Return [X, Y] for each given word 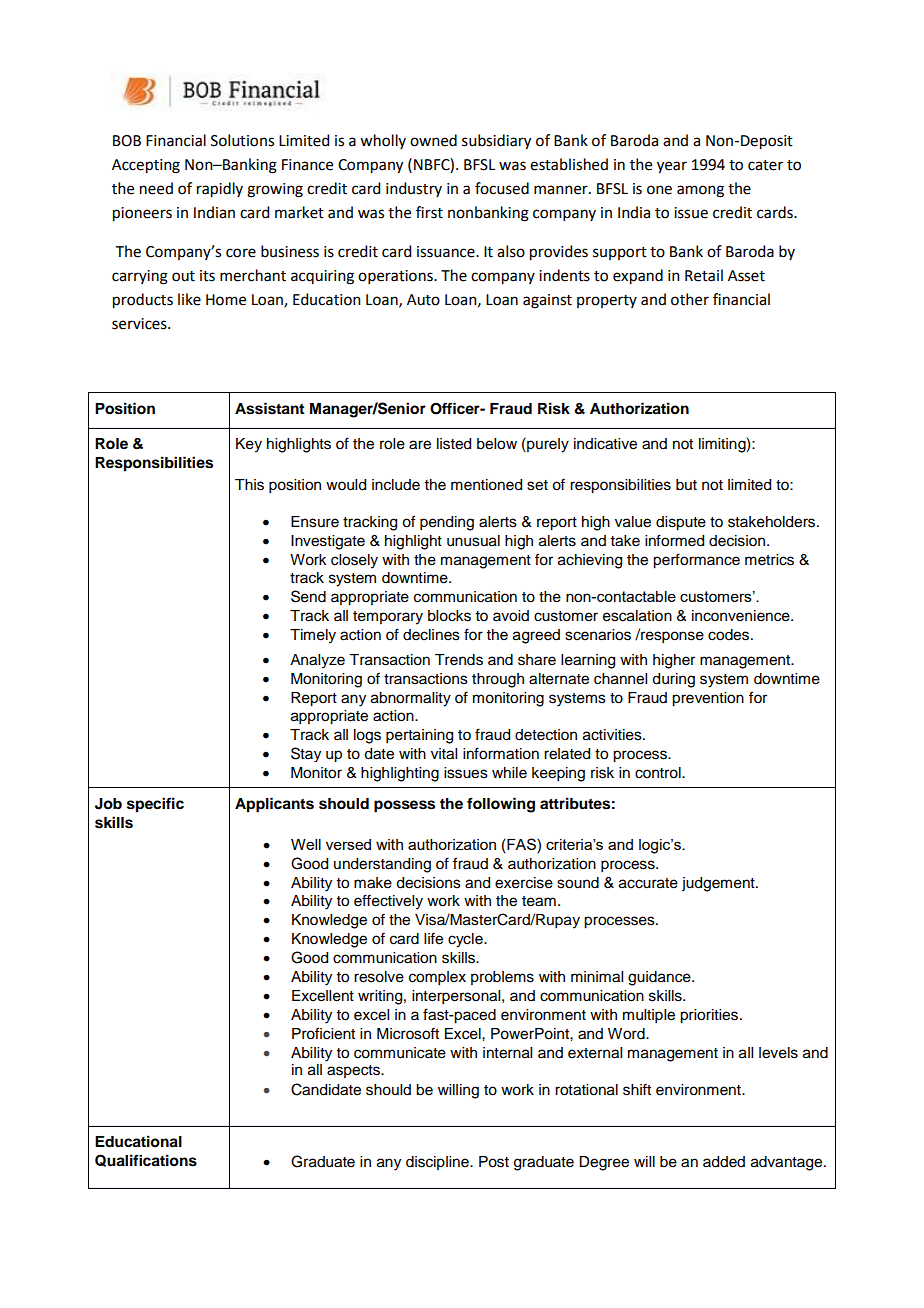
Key [249, 445]
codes [730, 635]
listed [454, 444]
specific [155, 805]
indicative [605, 444]
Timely [313, 636]
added [724, 1162]
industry [414, 189]
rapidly [220, 190]
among [700, 191]
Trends [459, 660]
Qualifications [146, 1160]
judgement [719, 884]
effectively [388, 902]
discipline [438, 1163]
